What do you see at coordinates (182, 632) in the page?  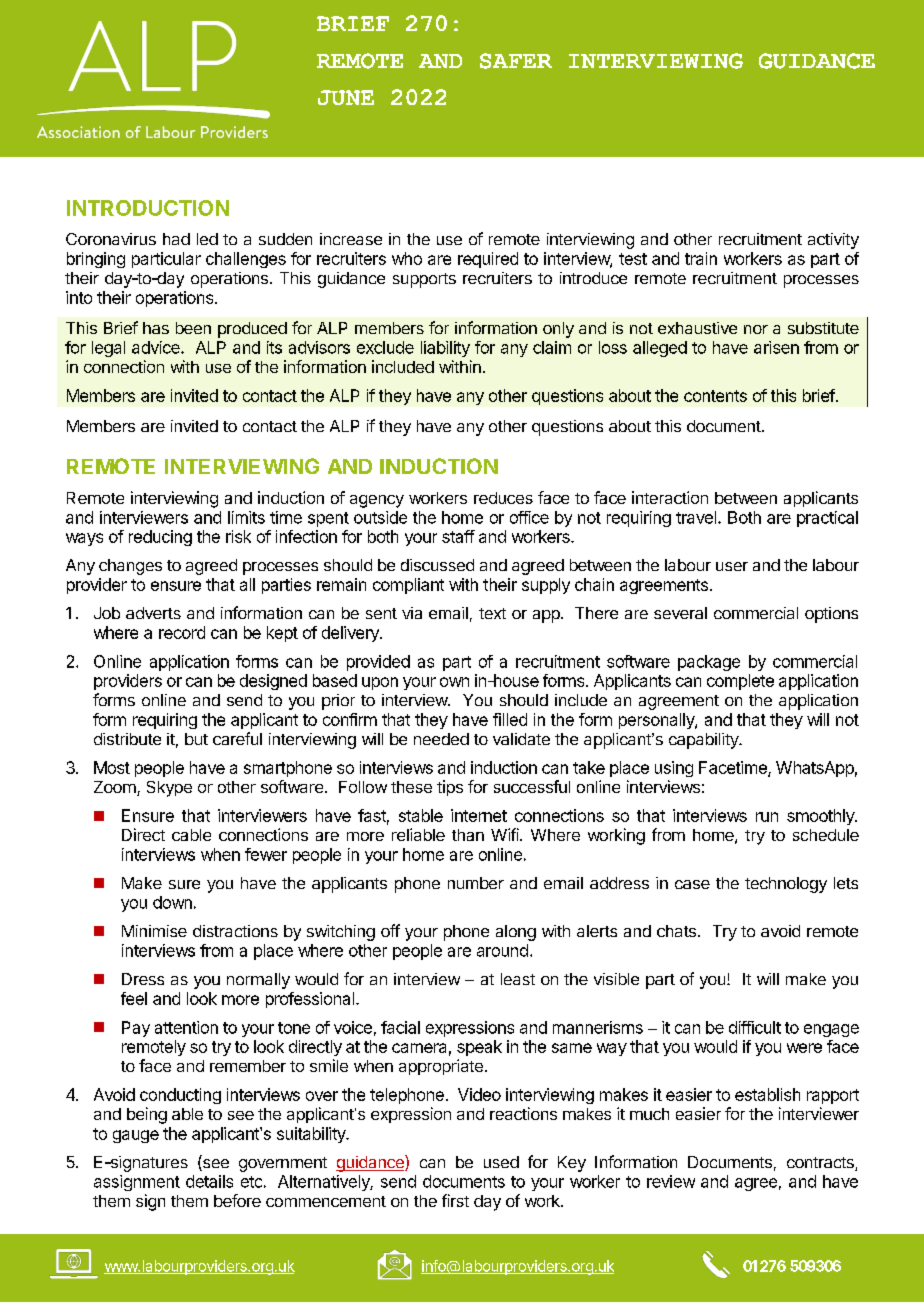 I see `record` at bounding box center [182, 632].
